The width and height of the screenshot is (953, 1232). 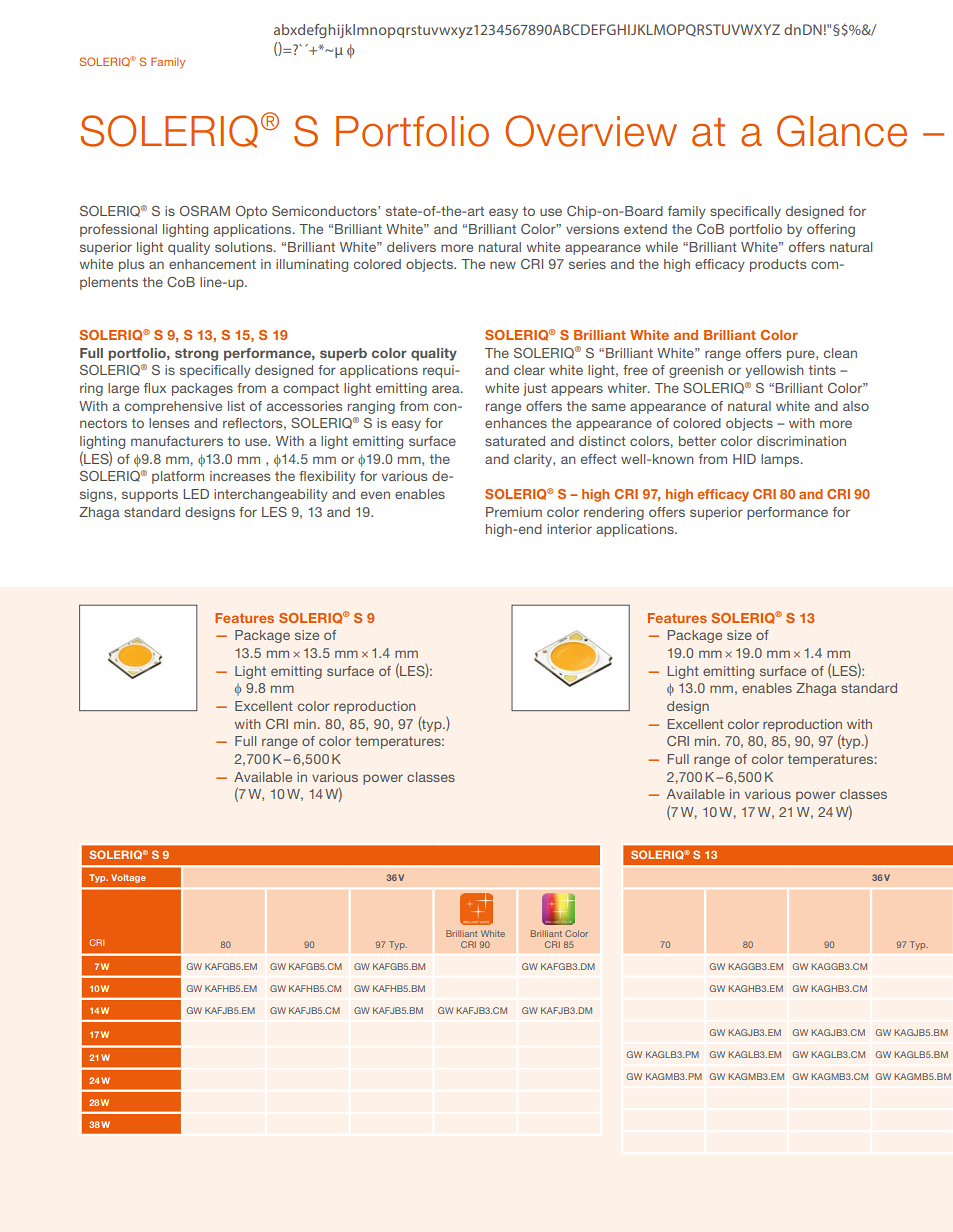 What do you see at coordinates (251, 212) in the screenshot?
I see `Opto` at bounding box center [251, 212].
